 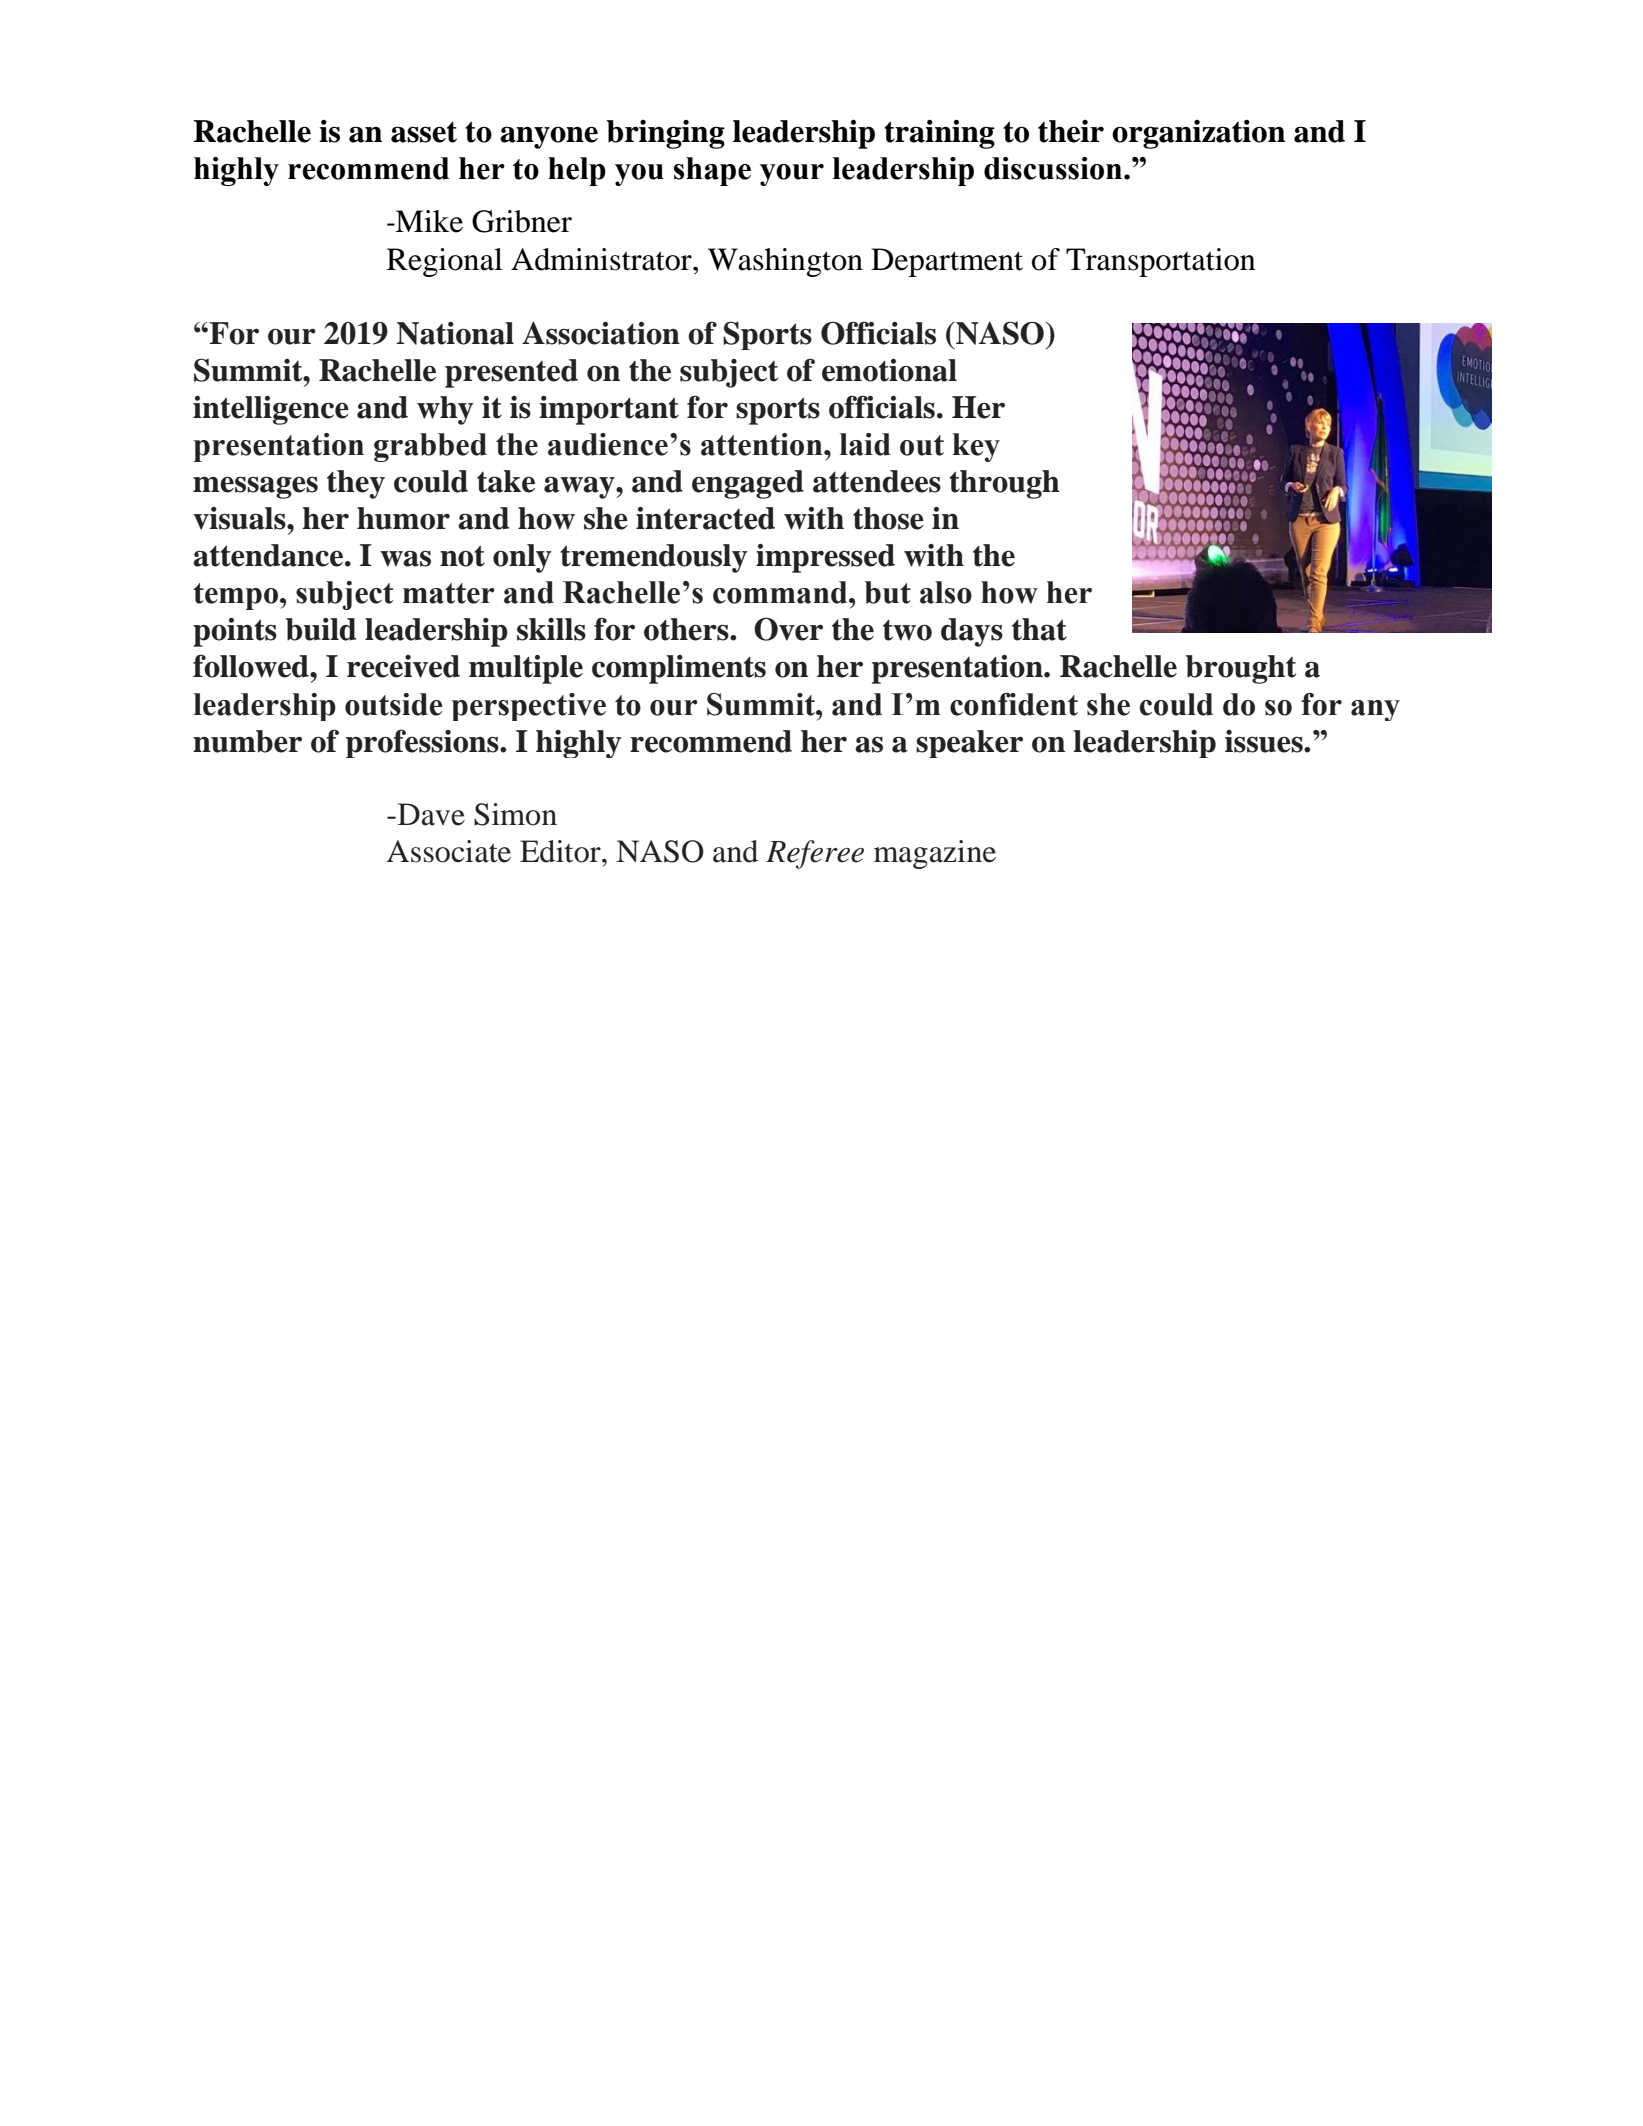 I want to click on organization, so click(x=1198, y=134).
